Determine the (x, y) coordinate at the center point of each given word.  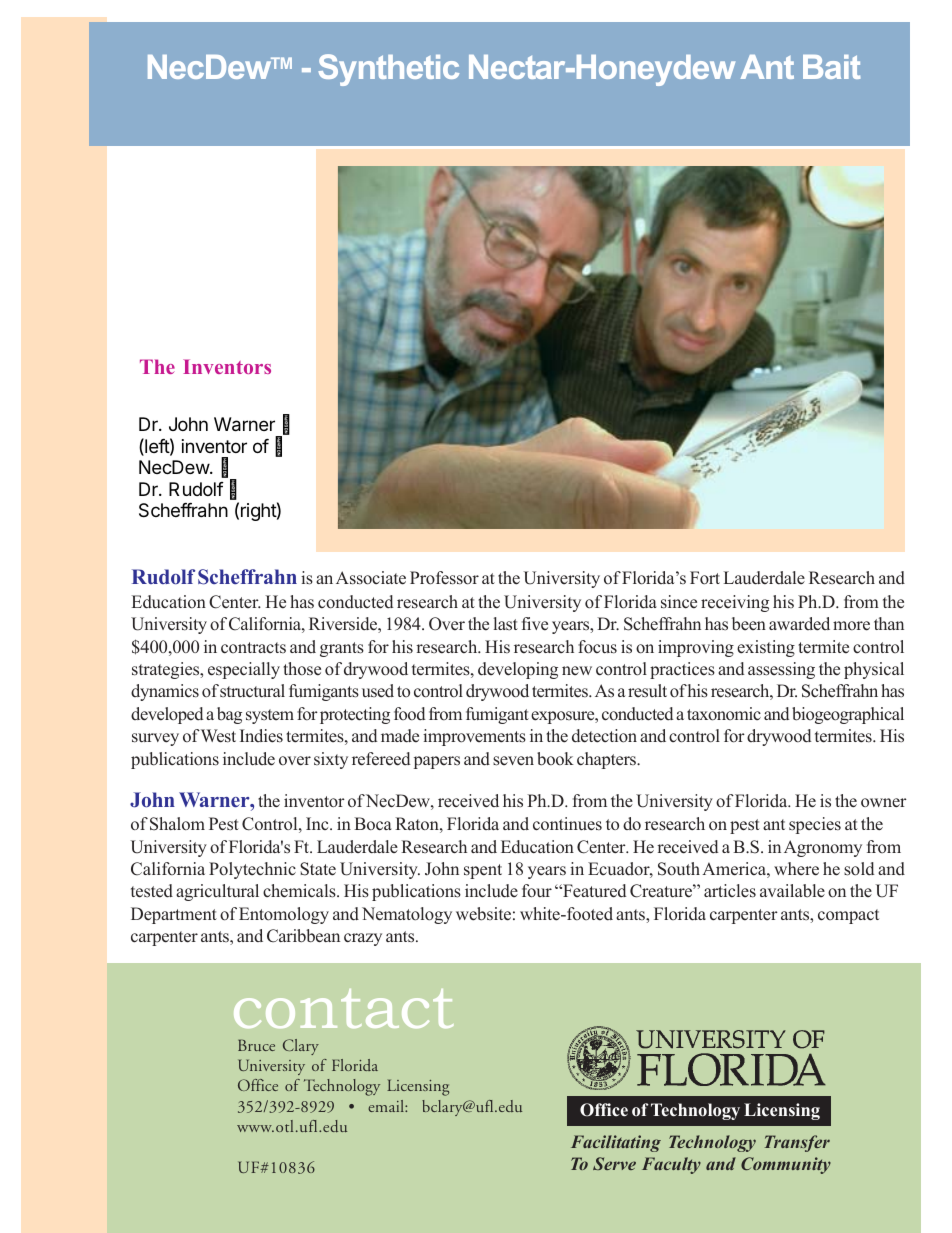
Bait (831, 67)
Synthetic (388, 70)
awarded (799, 624)
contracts (253, 648)
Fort (705, 578)
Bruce (256, 1045)
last (506, 624)
